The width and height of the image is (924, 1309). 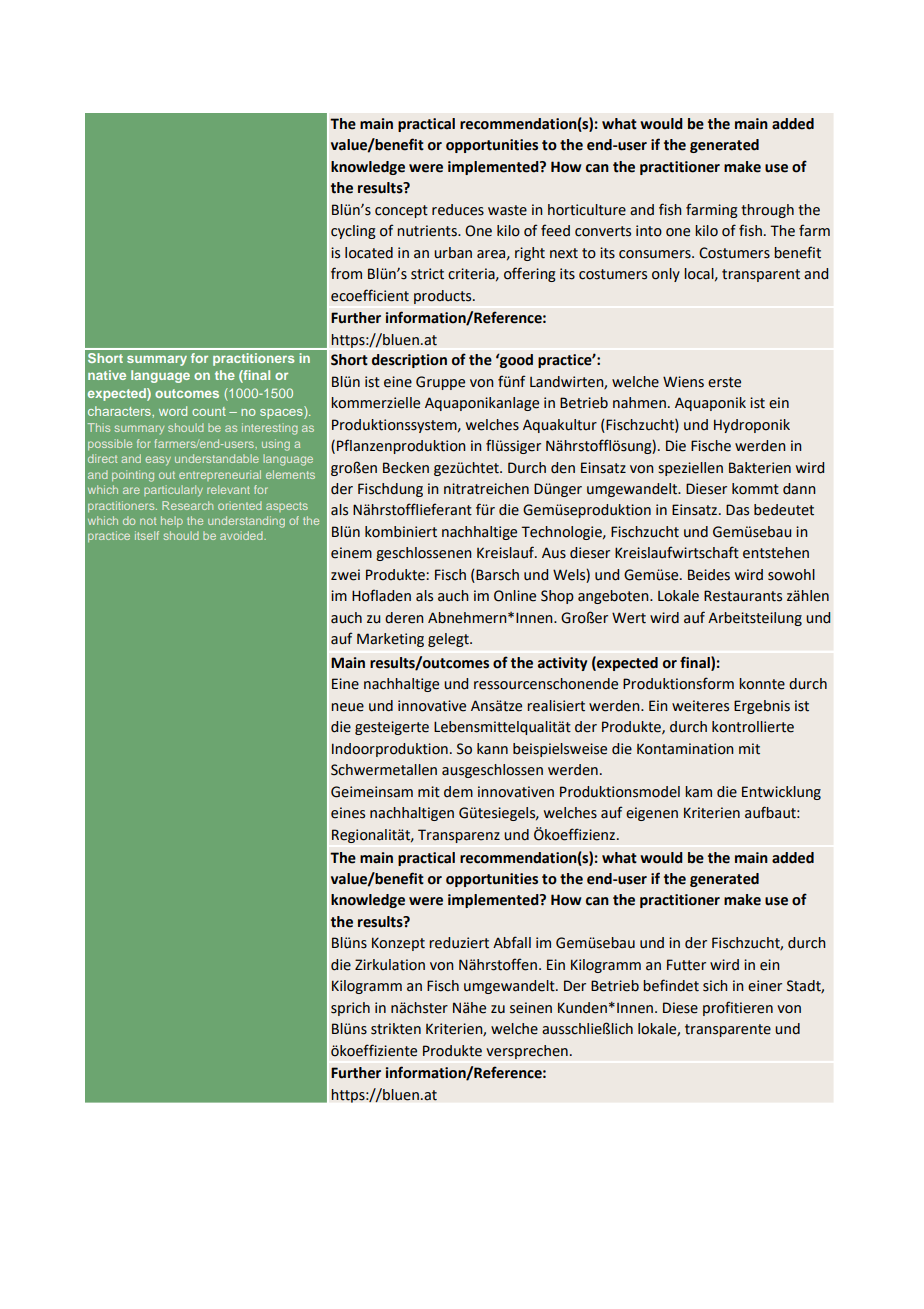 What do you see at coordinates (458, 792) in the image?
I see `dem` at bounding box center [458, 792].
